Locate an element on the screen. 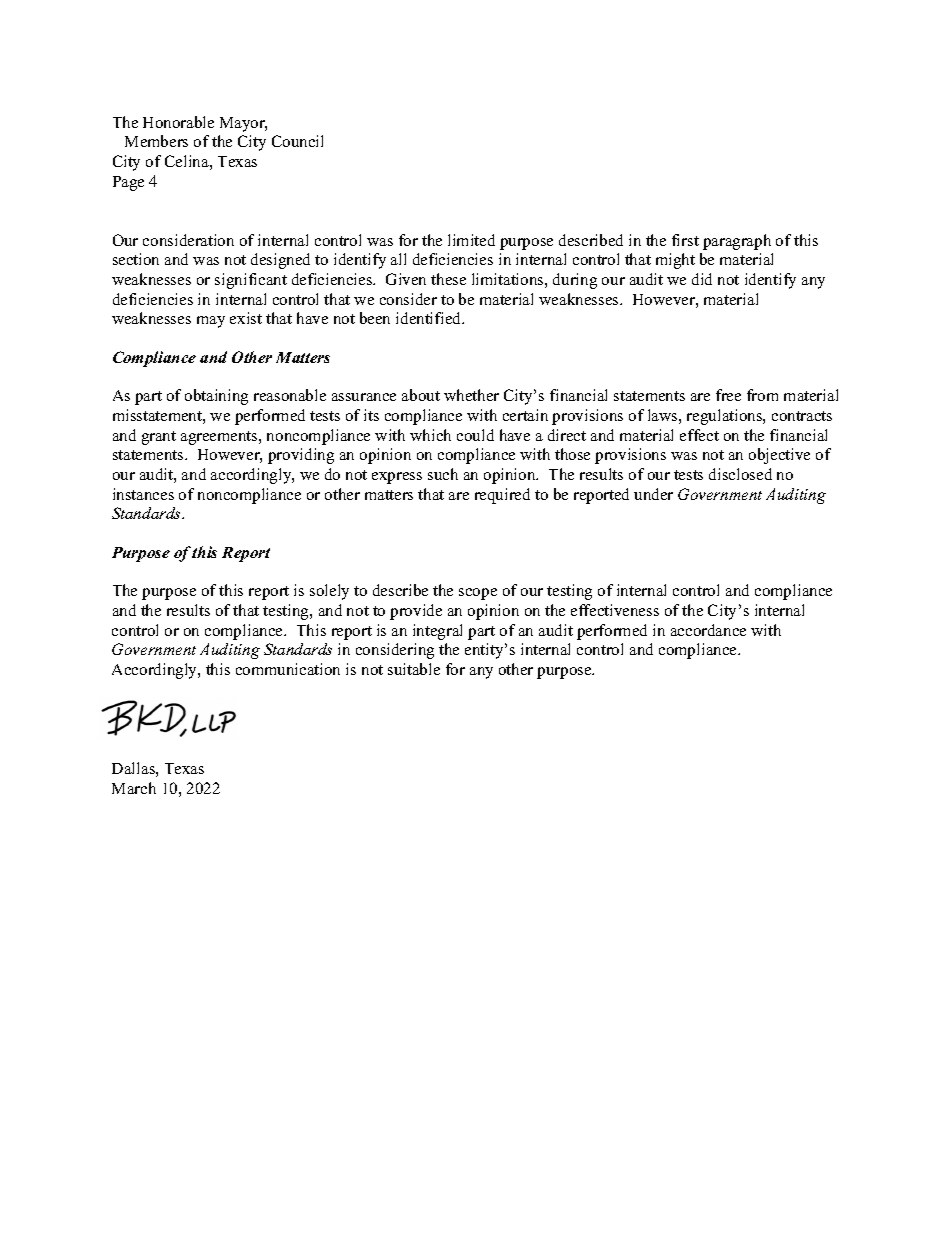  solely is located at coordinates (329, 592).
